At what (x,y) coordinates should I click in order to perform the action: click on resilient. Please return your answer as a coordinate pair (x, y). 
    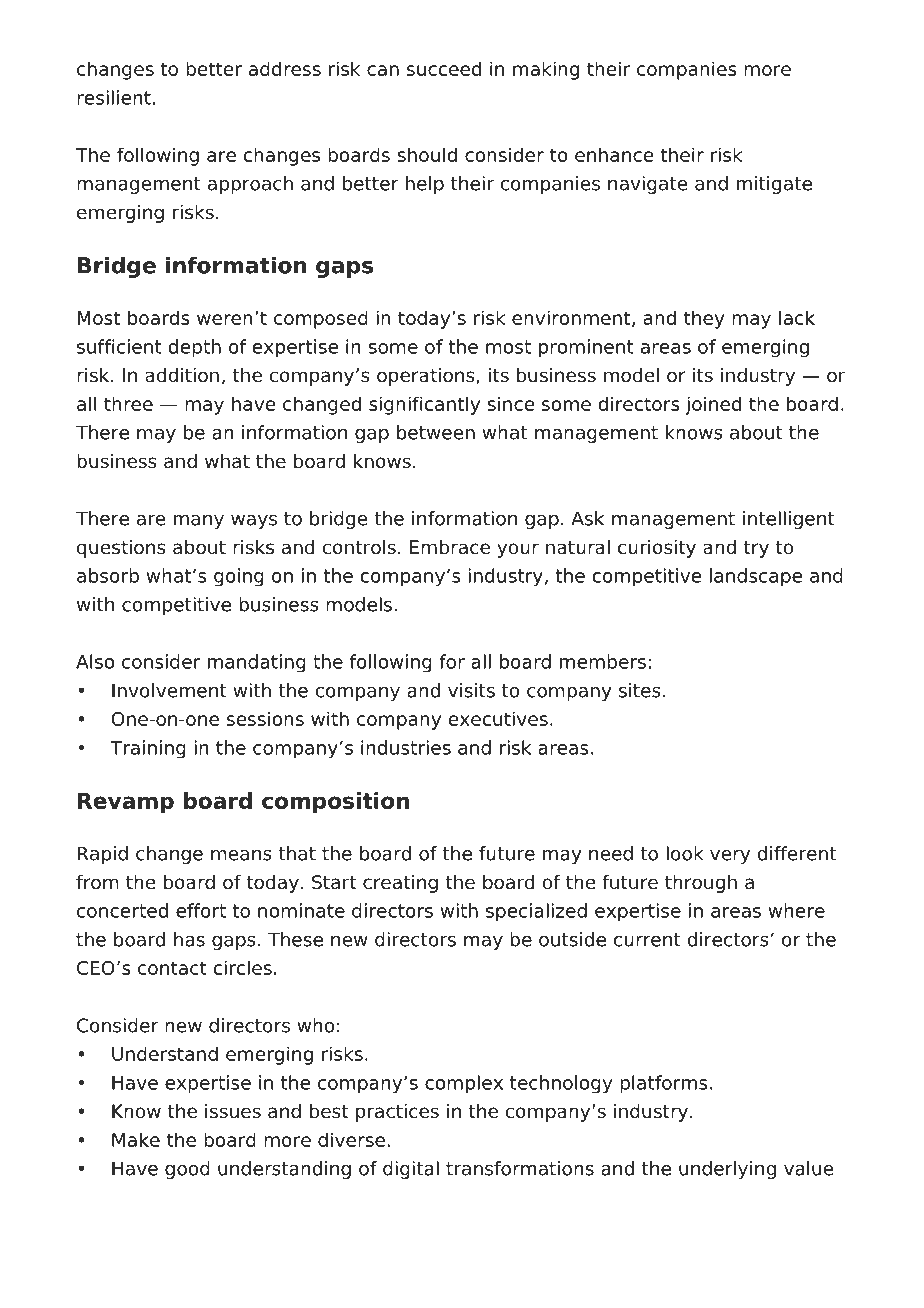
    Looking at the image, I should click on (114, 97).
